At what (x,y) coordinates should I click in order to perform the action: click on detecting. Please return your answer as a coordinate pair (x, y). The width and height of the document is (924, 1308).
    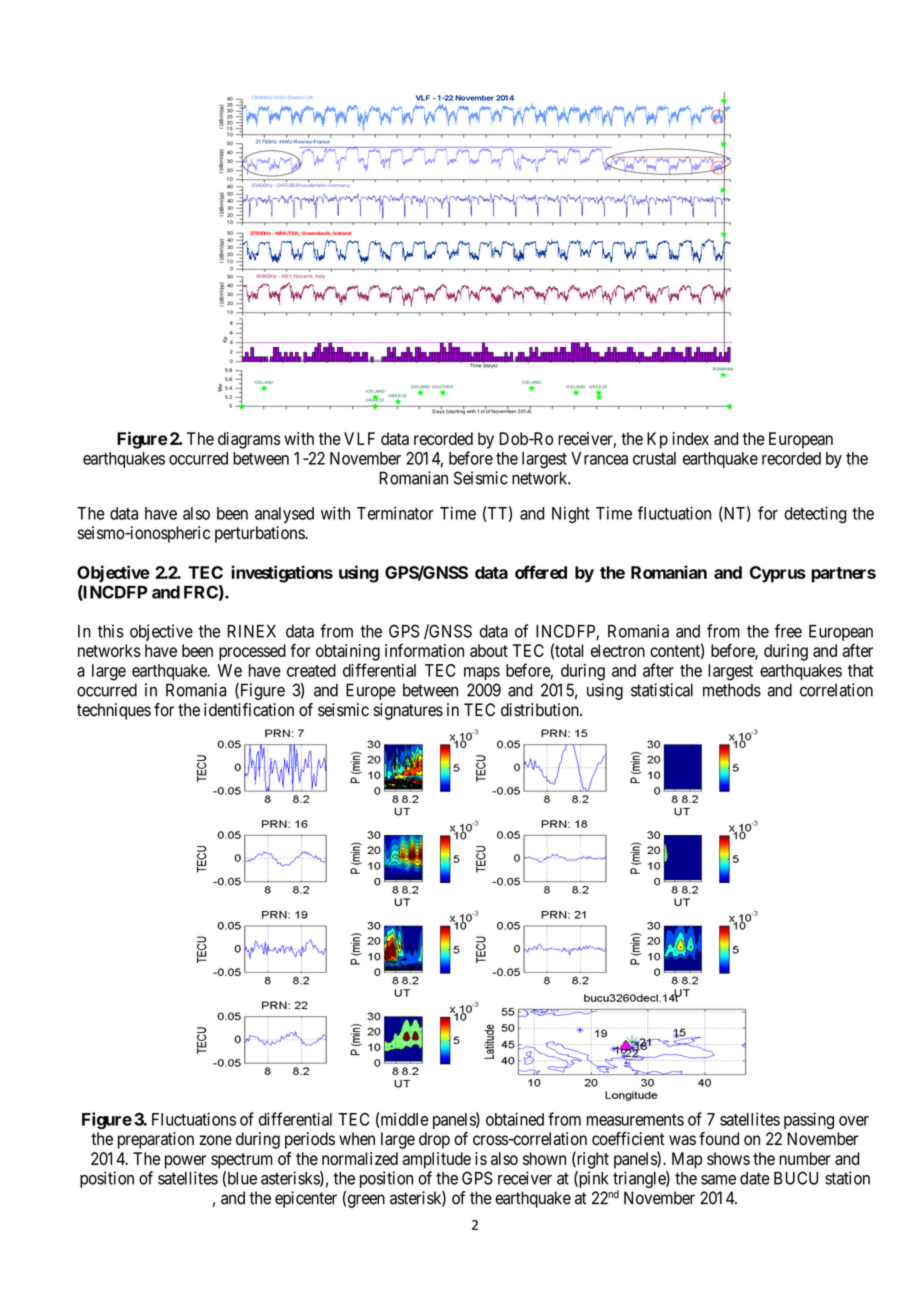
    Looking at the image, I should click on (815, 515).
